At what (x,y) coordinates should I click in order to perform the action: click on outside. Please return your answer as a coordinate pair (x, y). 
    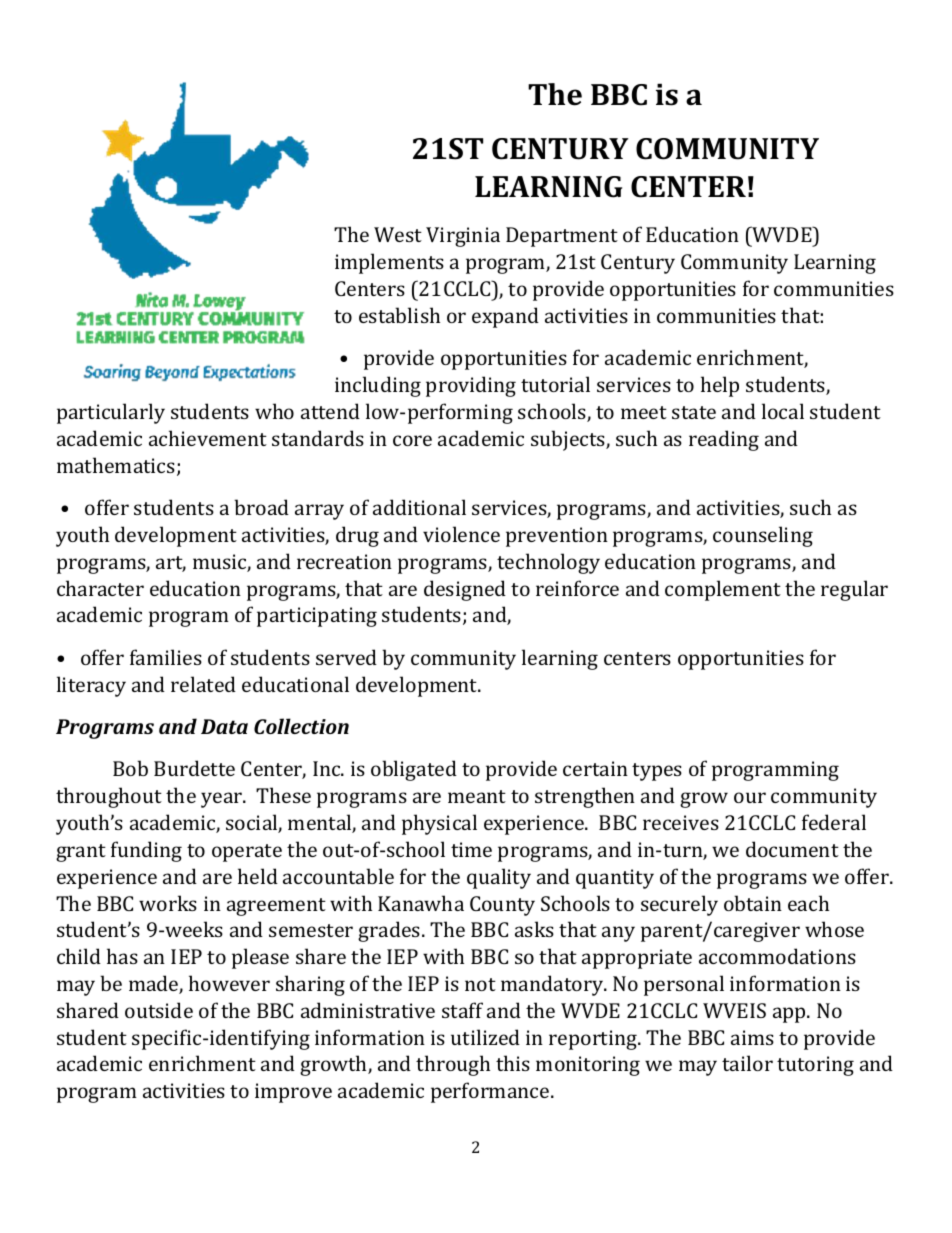
    Looking at the image, I should click on (159, 1010).
